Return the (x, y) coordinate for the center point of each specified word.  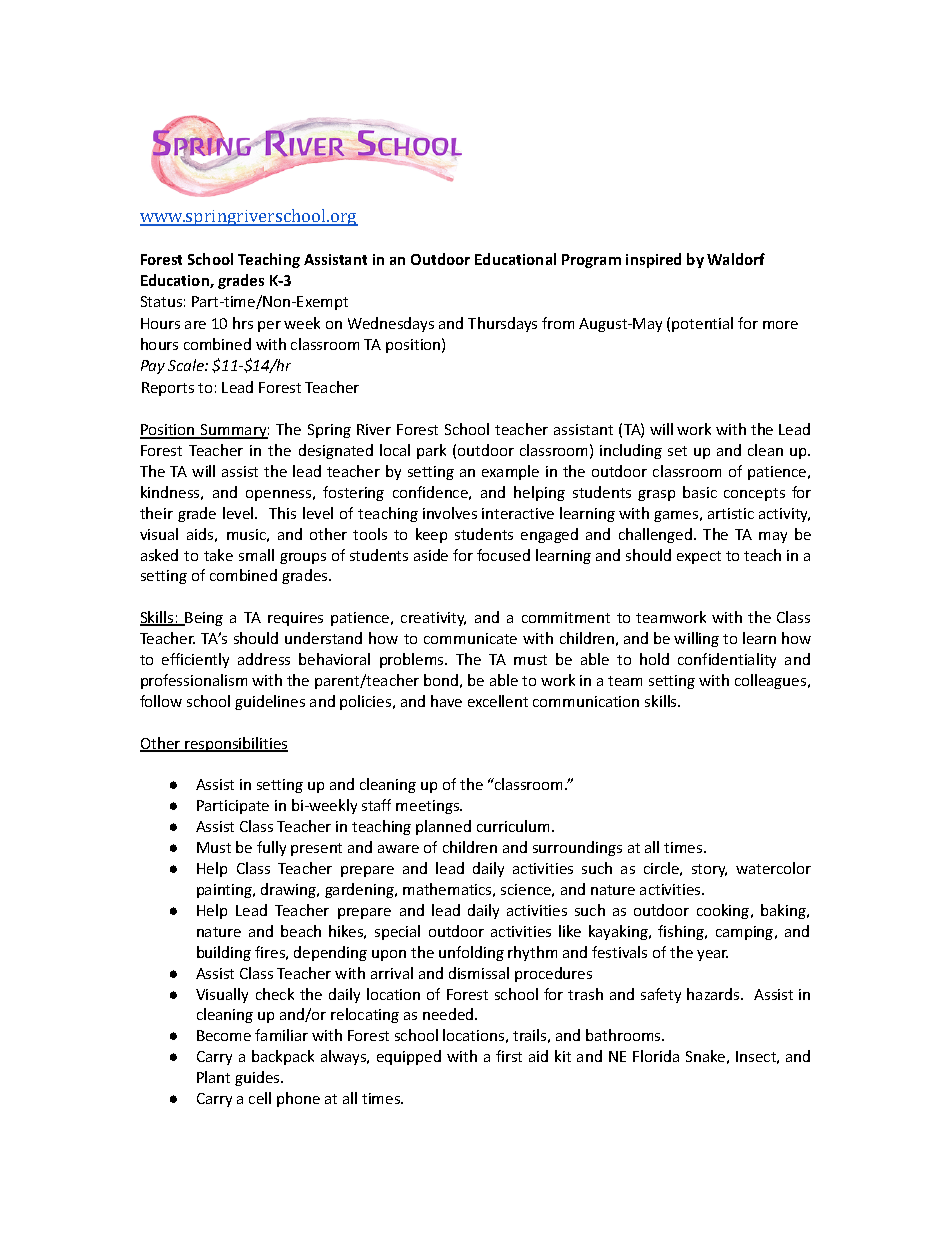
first (509, 1056)
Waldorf (736, 259)
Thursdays (502, 324)
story (709, 870)
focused (503, 555)
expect (699, 557)
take (218, 555)
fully (271, 848)
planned (443, 827)
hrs (243, 323)
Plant (213, 1077)
